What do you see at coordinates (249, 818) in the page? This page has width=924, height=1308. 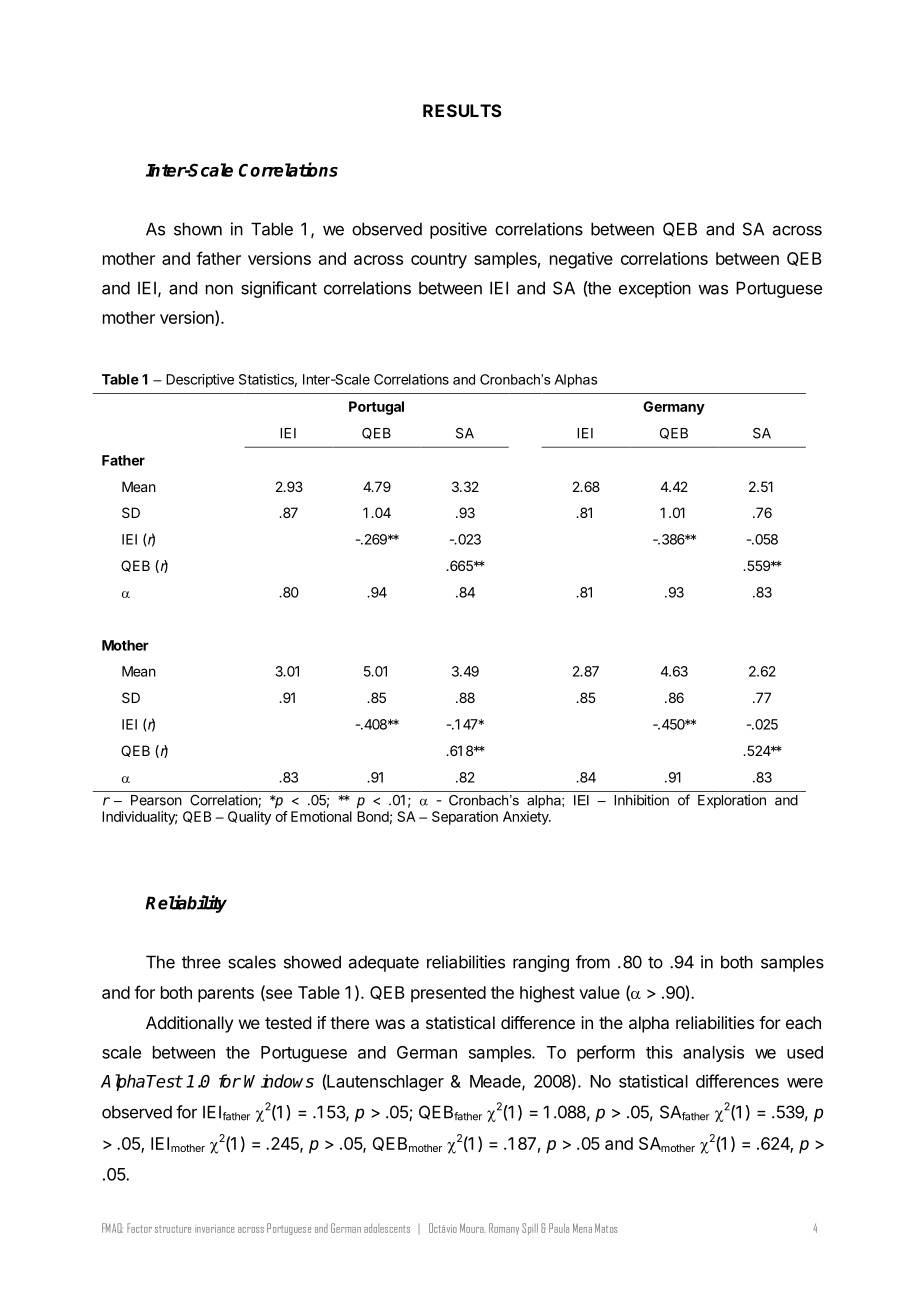 I see `Quality` at bounding box center [249, 818].
